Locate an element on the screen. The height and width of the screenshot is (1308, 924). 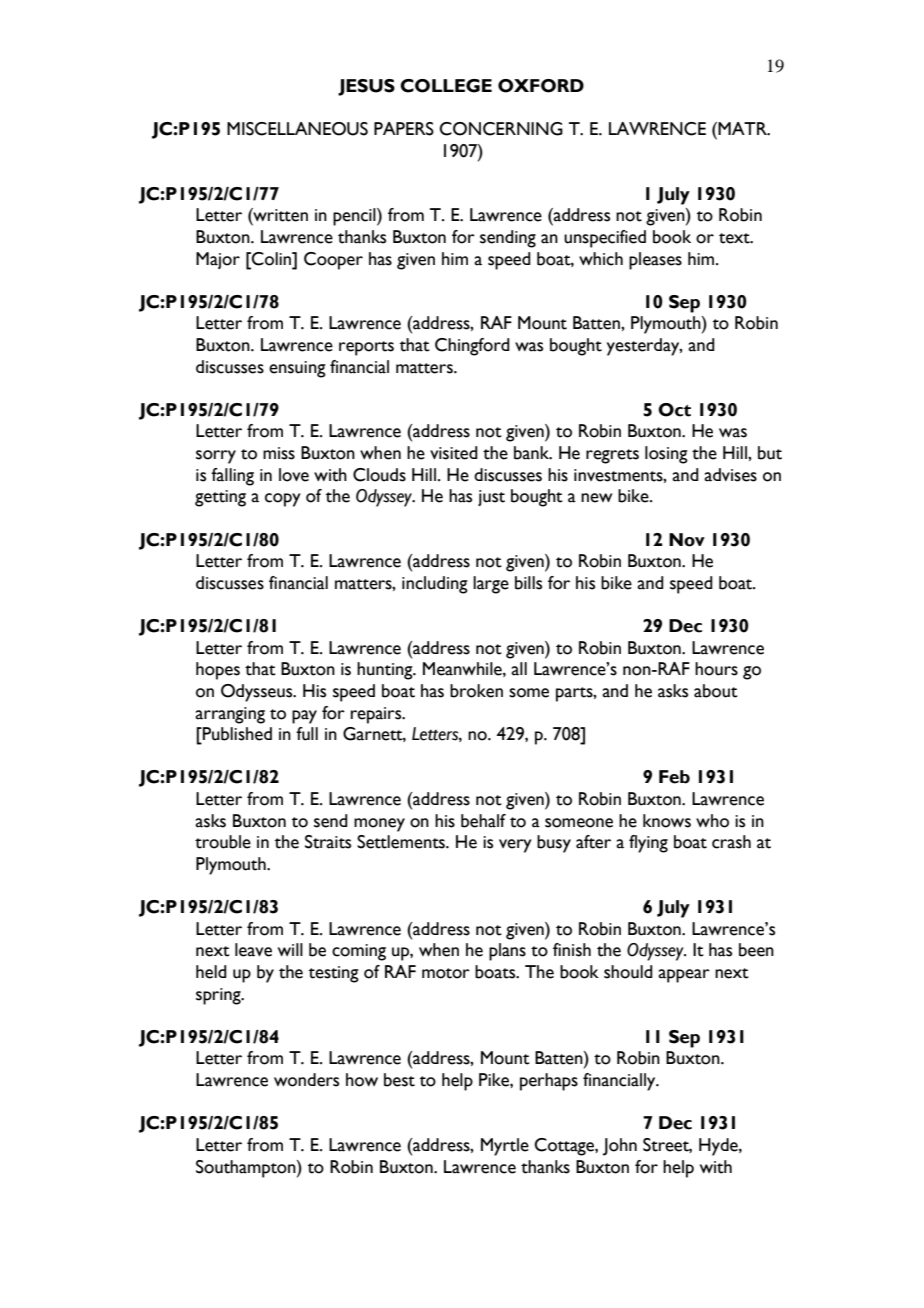
visited is located at coordinates (454, 453).
